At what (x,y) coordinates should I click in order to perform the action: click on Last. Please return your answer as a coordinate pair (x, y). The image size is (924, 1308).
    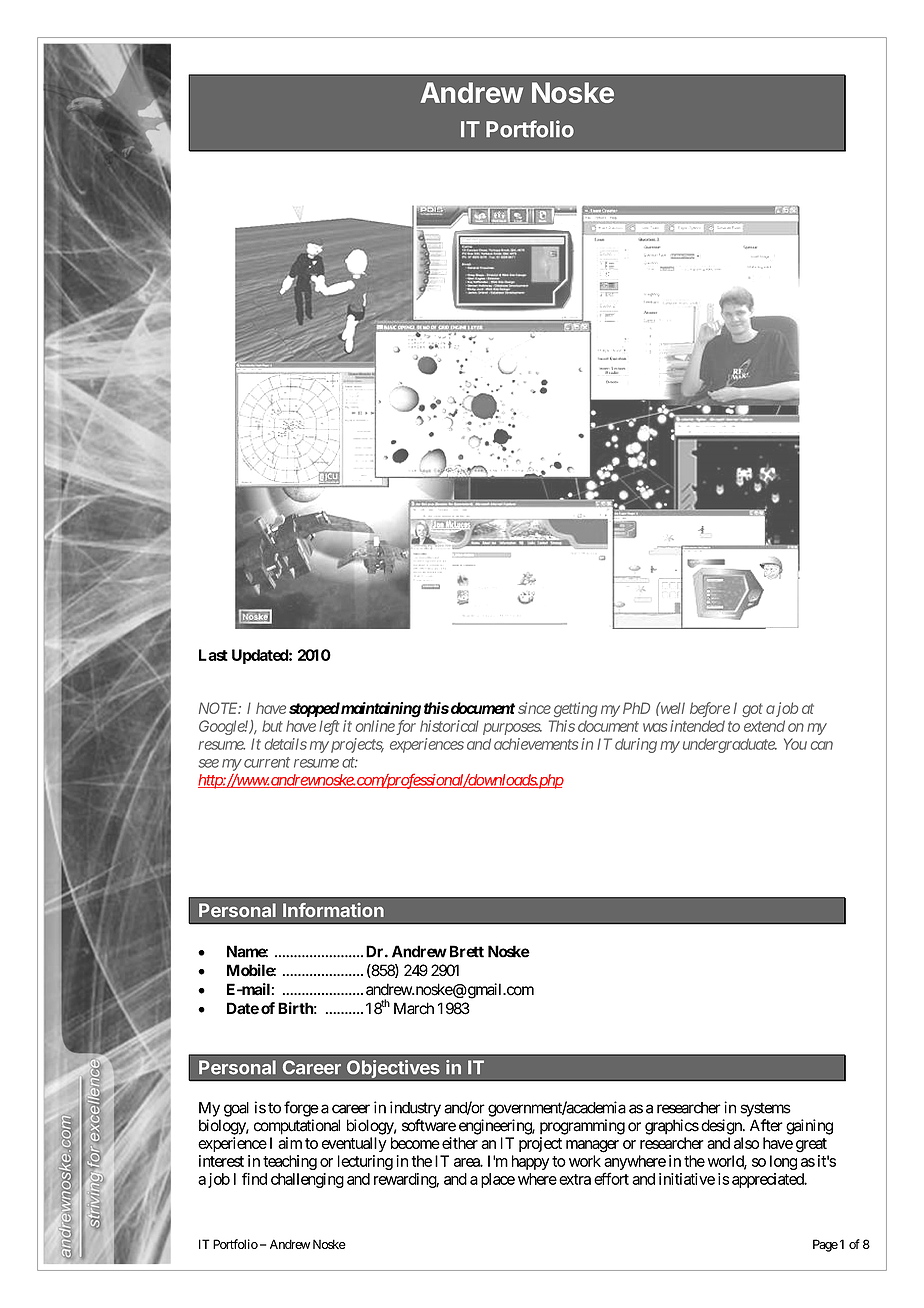
    Looking at the image, I should click on (213, 655).
